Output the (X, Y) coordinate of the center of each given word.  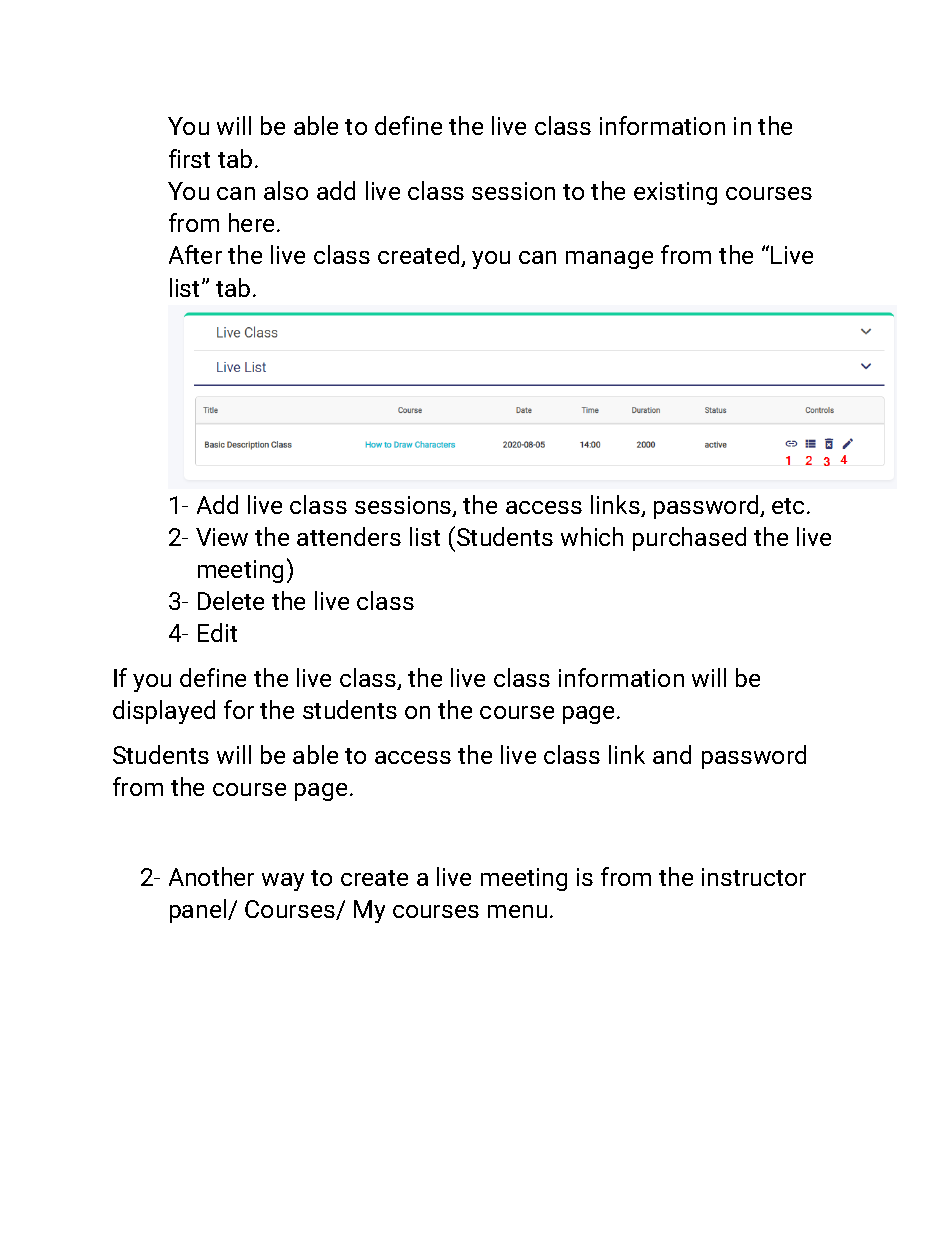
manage (609, 260)
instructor (754, 877)
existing (675, 193)
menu (517, 911)
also (286, 190)
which (592, 536)
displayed (164, 712)
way (283, 882)
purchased (689, 539)
